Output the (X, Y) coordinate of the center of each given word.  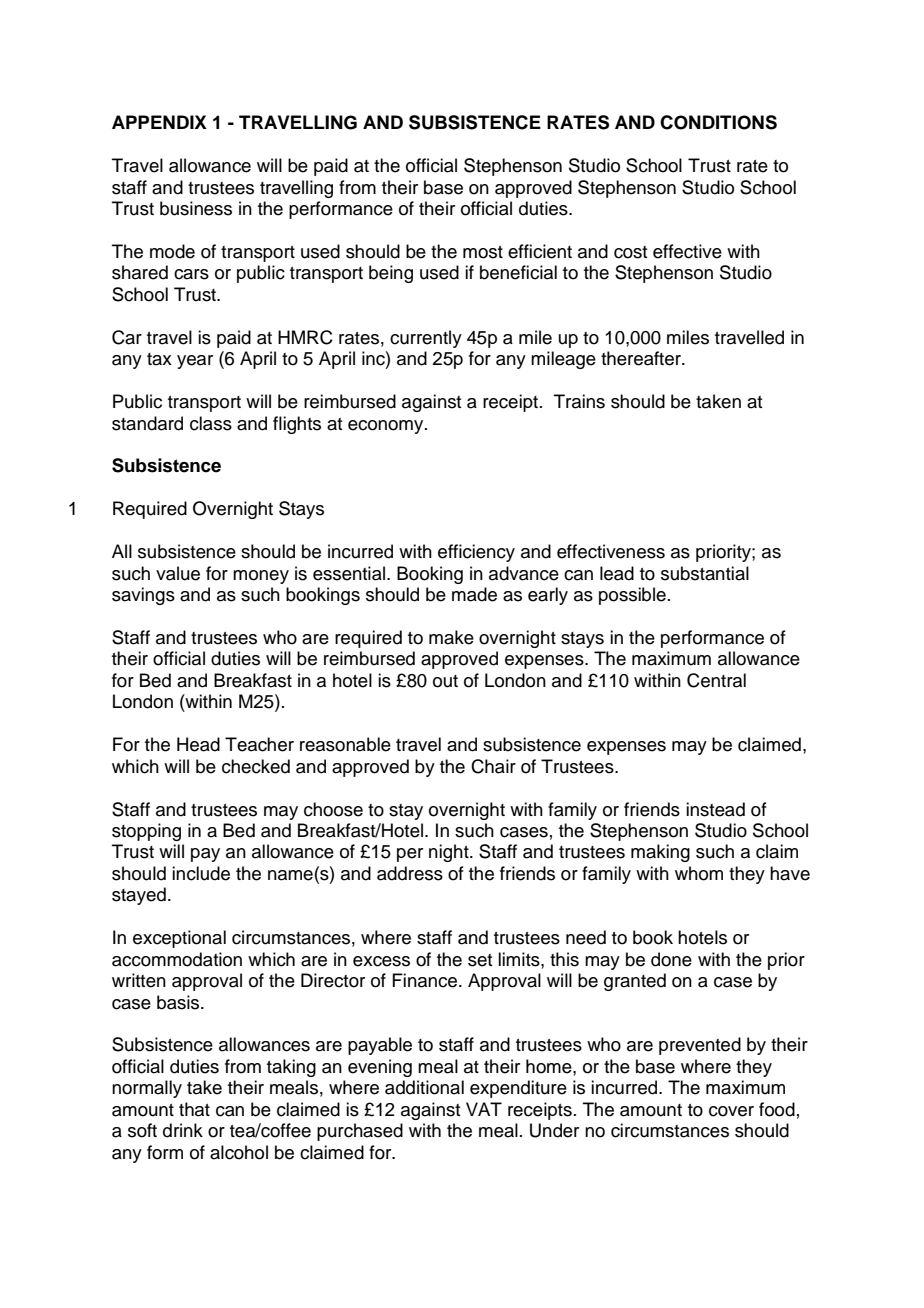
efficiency (476, 553)
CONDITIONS (718, 122)
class (211, 423)
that (194, 1109)
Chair (493, 766)
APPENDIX (159, 122)
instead (715, 809)
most (483, 252)
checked (256, 766)
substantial (705, 573)
